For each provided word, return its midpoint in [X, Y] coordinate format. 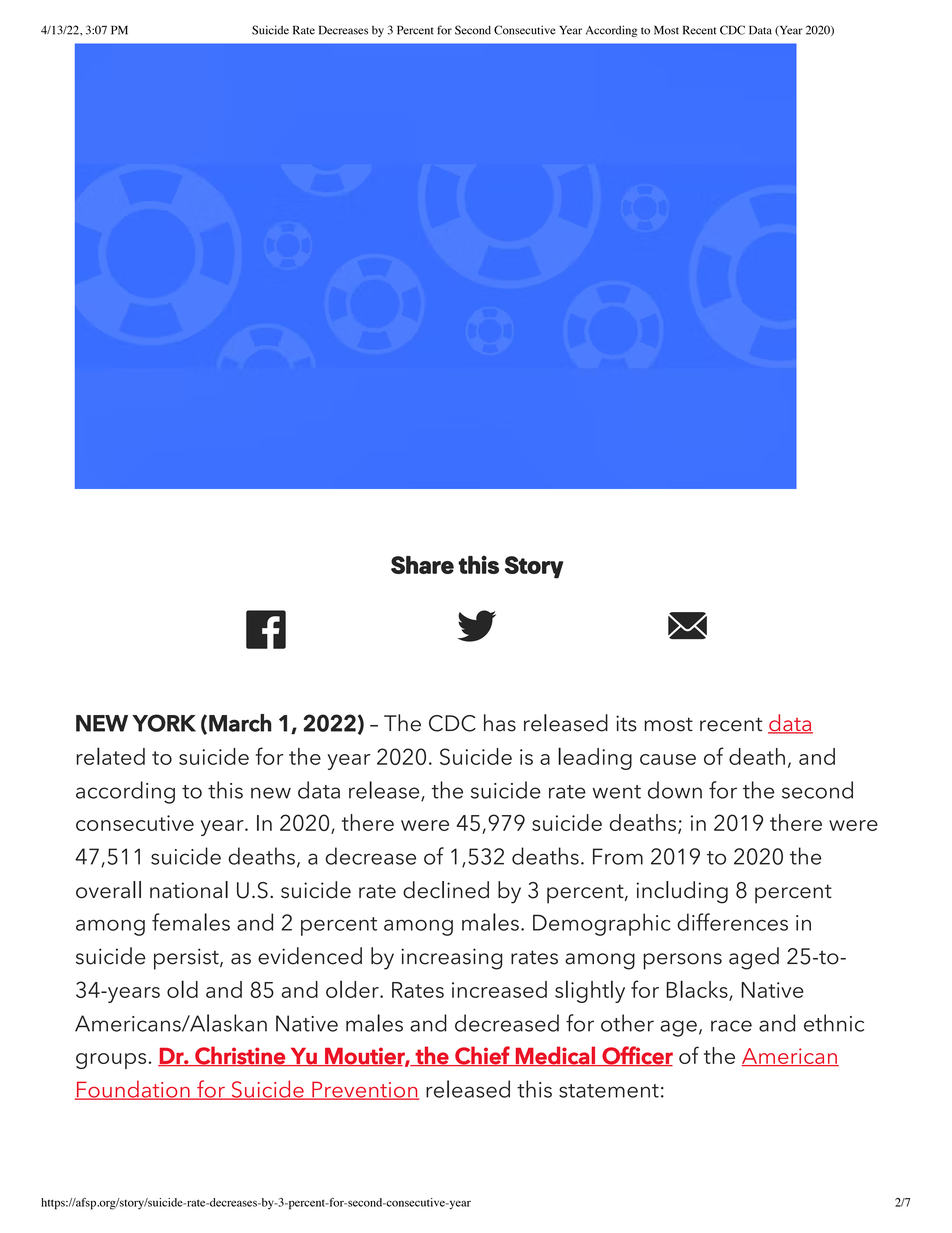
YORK [164, 723]
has [500, 723]
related [110, 756]
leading [595, 758]
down [675, 790]
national [189, 890]
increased [499, 989]
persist [187, 959]
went [617, 792]
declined [446, 890]
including [682, 892]
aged [754, 958]
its [626, 723]
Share [422, 565]
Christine [240, 1056]
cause [668, 759]
